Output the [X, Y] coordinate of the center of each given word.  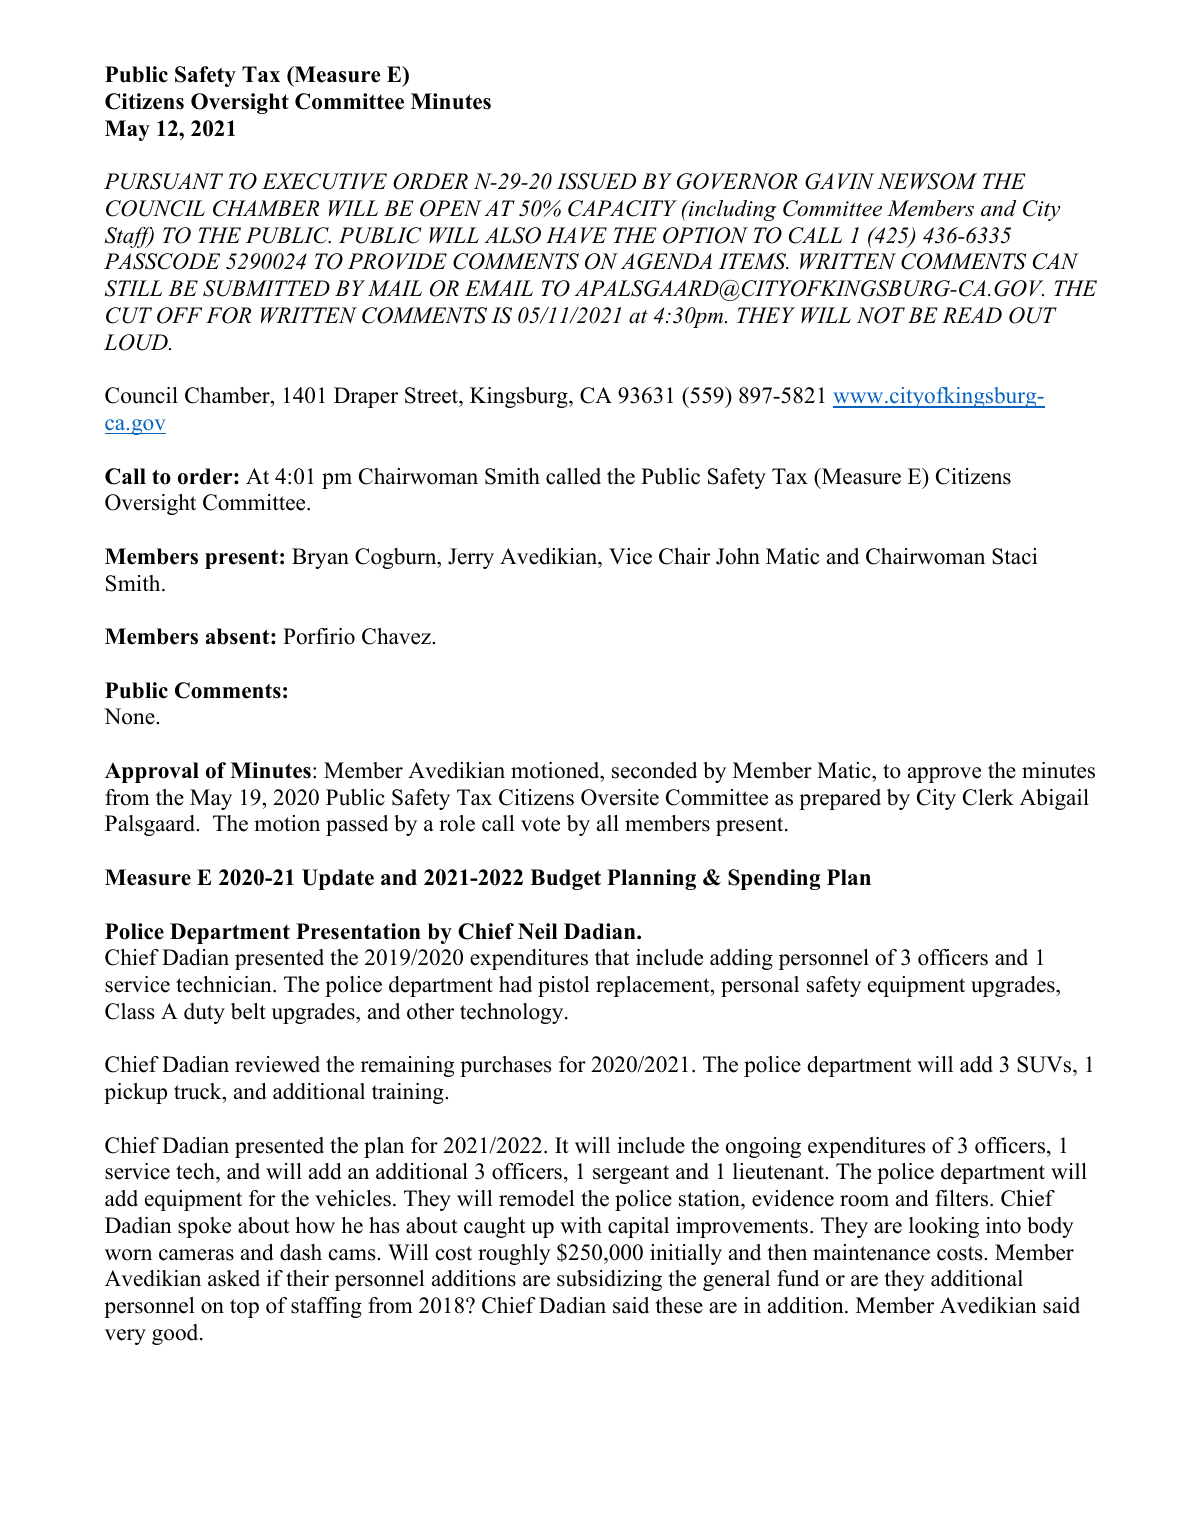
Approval [152, 772]
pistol [564, 986]
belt [248, 1011]
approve [944, 775]
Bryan [320, 558]
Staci [1014, 556]
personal [760, 986]
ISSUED [596, 181]
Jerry [471, 558]
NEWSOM [927, 181]
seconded [654, 770]
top [244, 1308]
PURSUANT [163, 181]
